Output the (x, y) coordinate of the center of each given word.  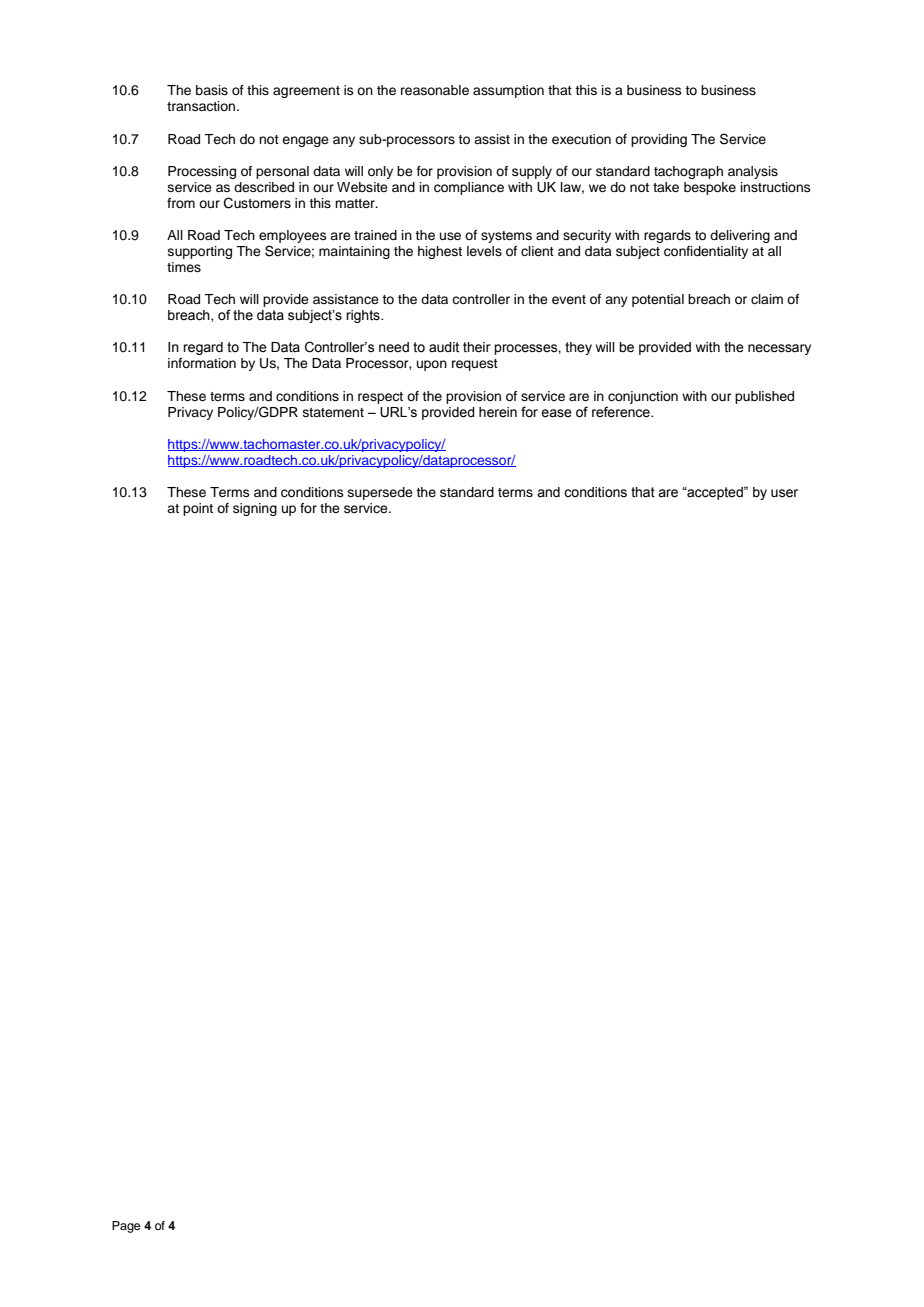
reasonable (435, 90)
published (764, 397)
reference (622, 412)
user (784, 493)
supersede (380, 493)
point (198, 509)
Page (126, 1227)
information (202, 363)
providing (659, 140)
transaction (202, 106)
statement (333, 412)
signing (255, 509)
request (475, 365)
